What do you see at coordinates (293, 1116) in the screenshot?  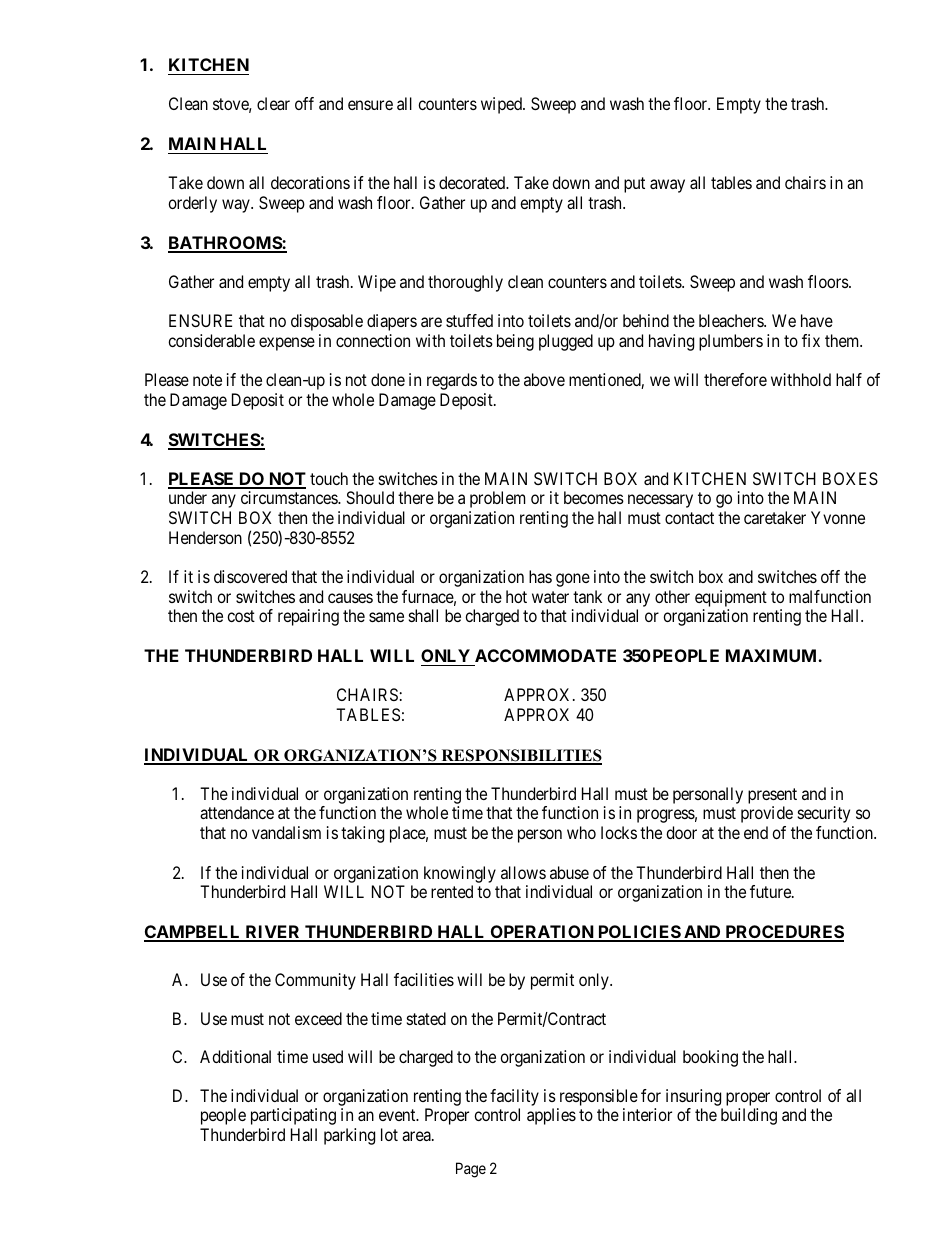 I see `participating` at bounding box center [293, 1116].
